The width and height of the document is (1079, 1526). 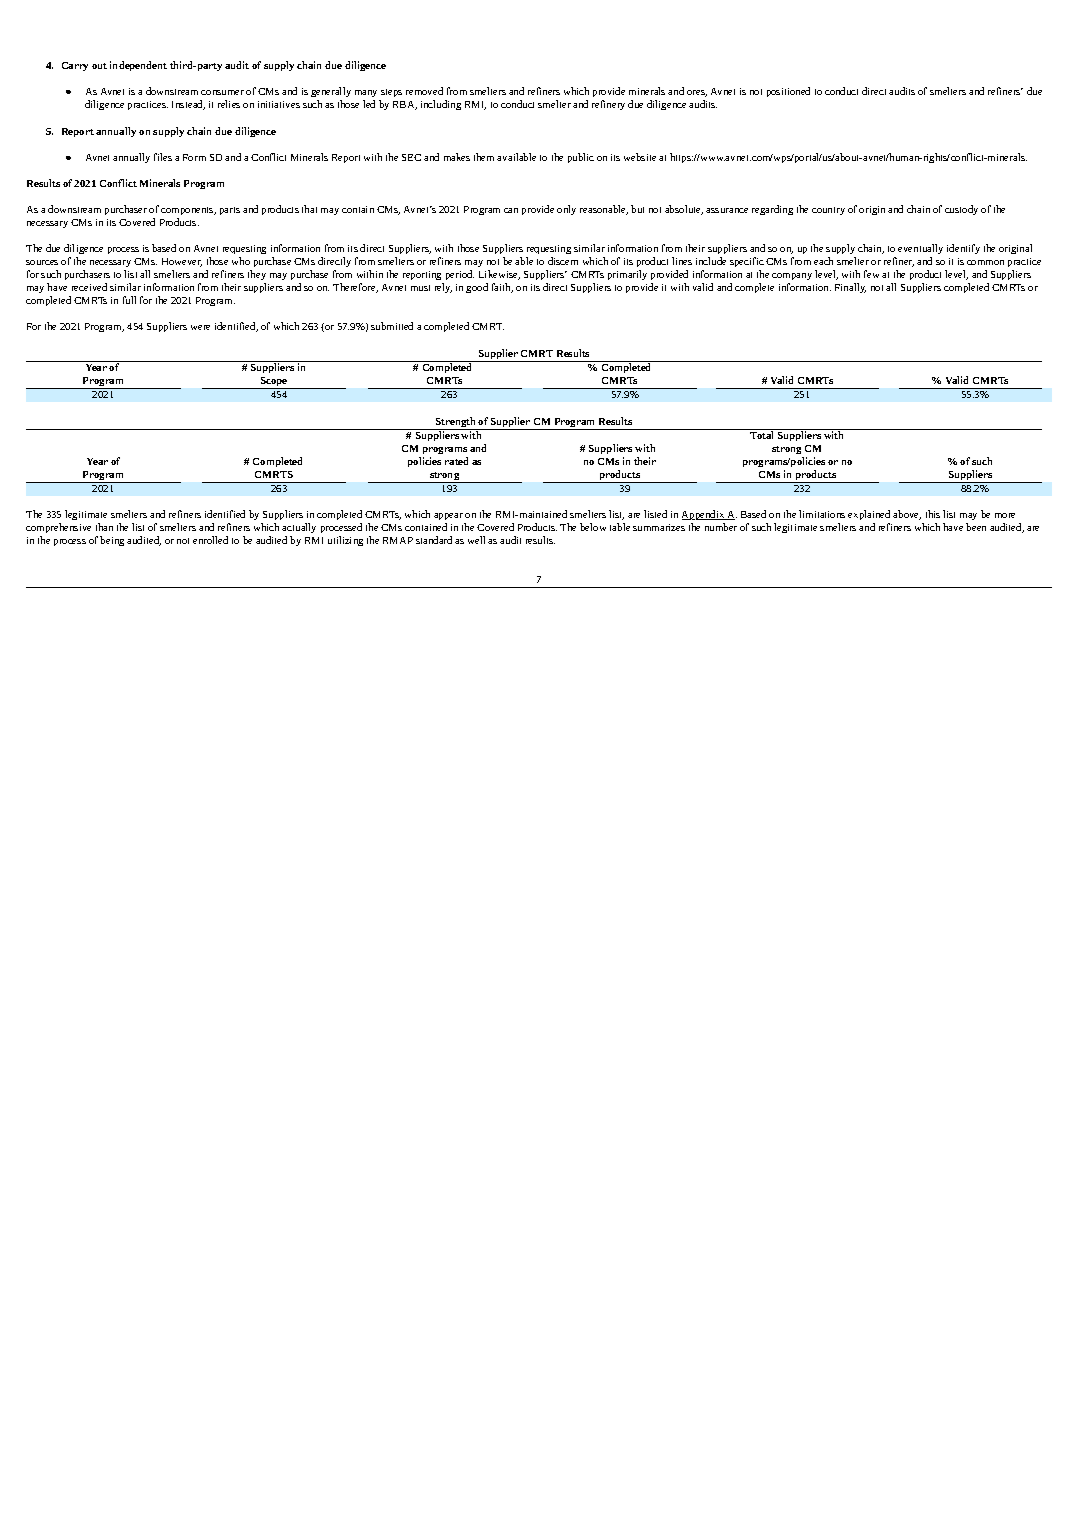 I want to click on Strength, so click(x=456, y=423).
